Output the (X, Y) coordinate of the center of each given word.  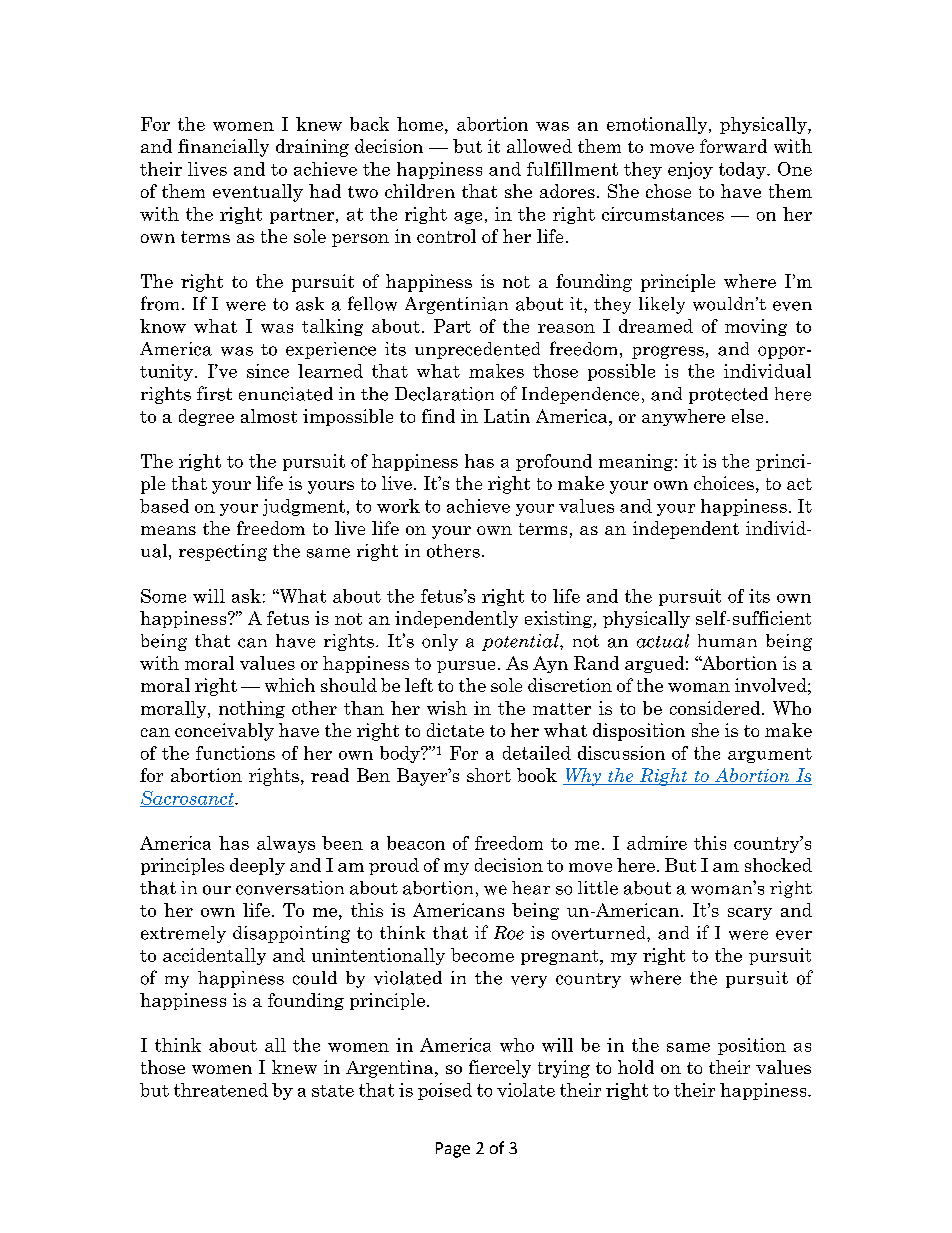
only (440, 642)
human (727, 641)
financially (223, 148)
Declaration (444, 394)
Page (453, 1150)
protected (728, 395)
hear (531, 888)
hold (636, 1067)
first (214, 393)
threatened (221, 1090)
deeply (257, 866)
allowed (539, 146)
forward (733, 146)
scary (750, 914)
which (290, 685)
